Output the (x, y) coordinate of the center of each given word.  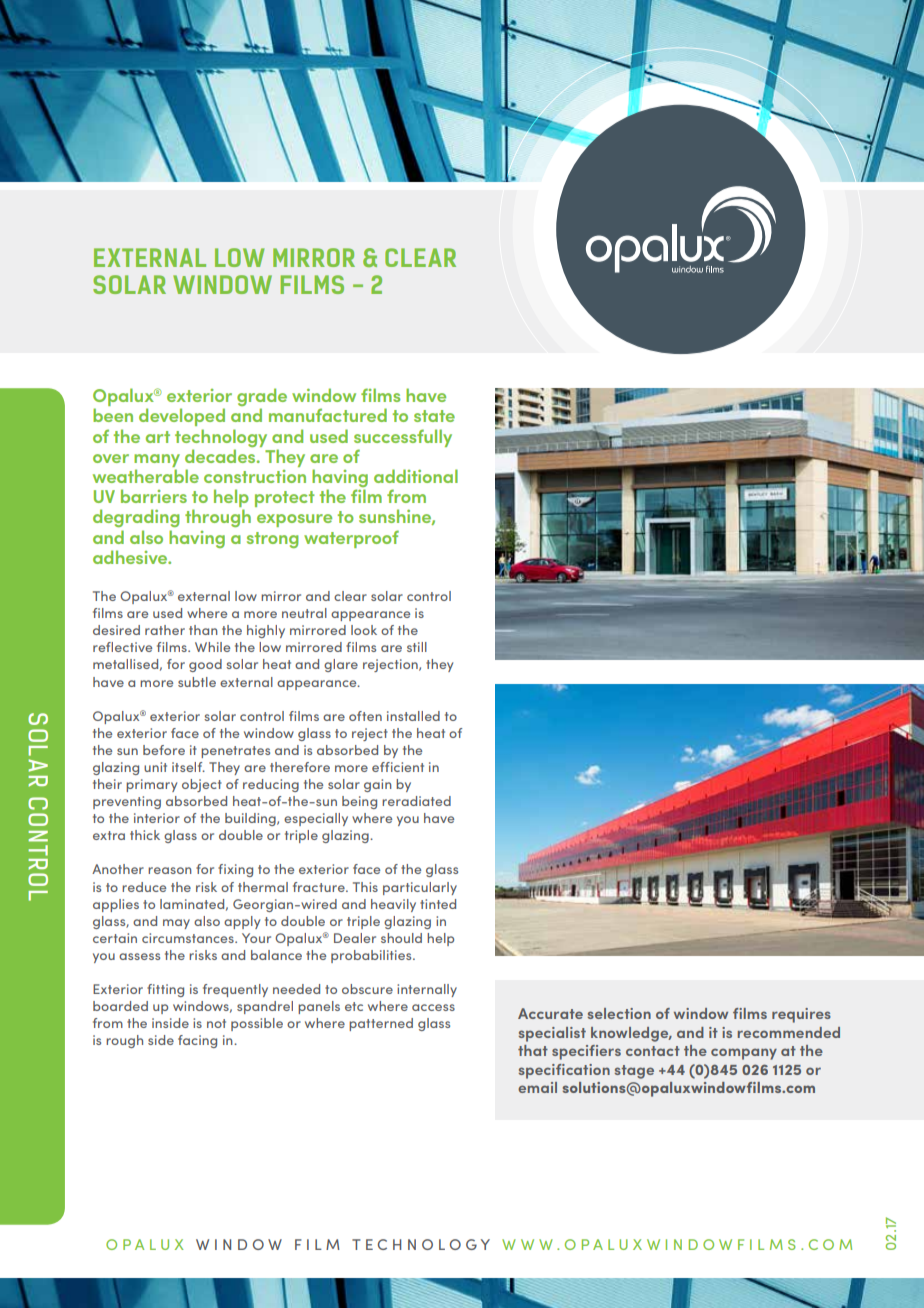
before (164, 750)
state (434, 416)
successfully (403, 438)
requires (801, 1015)
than (203, 630)
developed (182, 417)
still (417, 647)
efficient (398, 767)
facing (197, 1041)
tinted (438, 904)
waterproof (351, 539)
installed (413, 716)
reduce (144, 887)
